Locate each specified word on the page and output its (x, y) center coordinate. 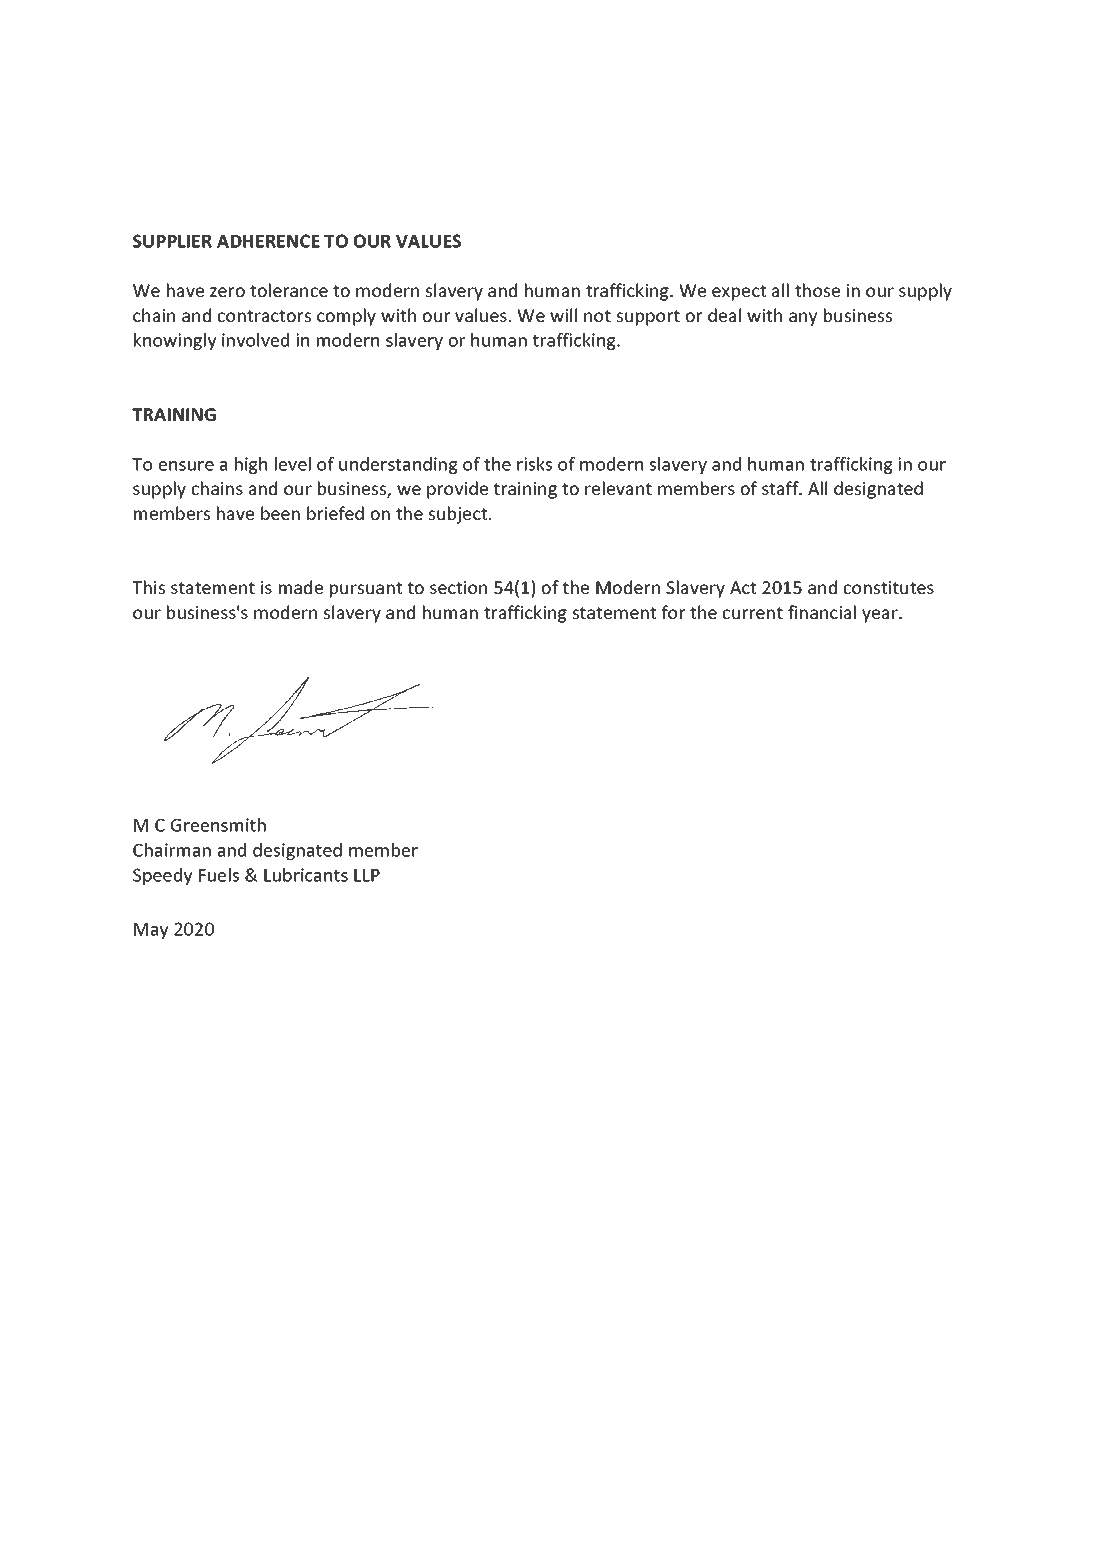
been (280, 513)
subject (459, 515)
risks (534, 464)
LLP (367, 875)
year (881, 616)
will (563, 315)
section (458, 587)
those (817, 290)
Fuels (219, 875)
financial (822, 612)
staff (781, 488)
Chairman (172, 850)
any (803, 319)
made (301, 587)
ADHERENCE (268, 241)
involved (255, 340)
